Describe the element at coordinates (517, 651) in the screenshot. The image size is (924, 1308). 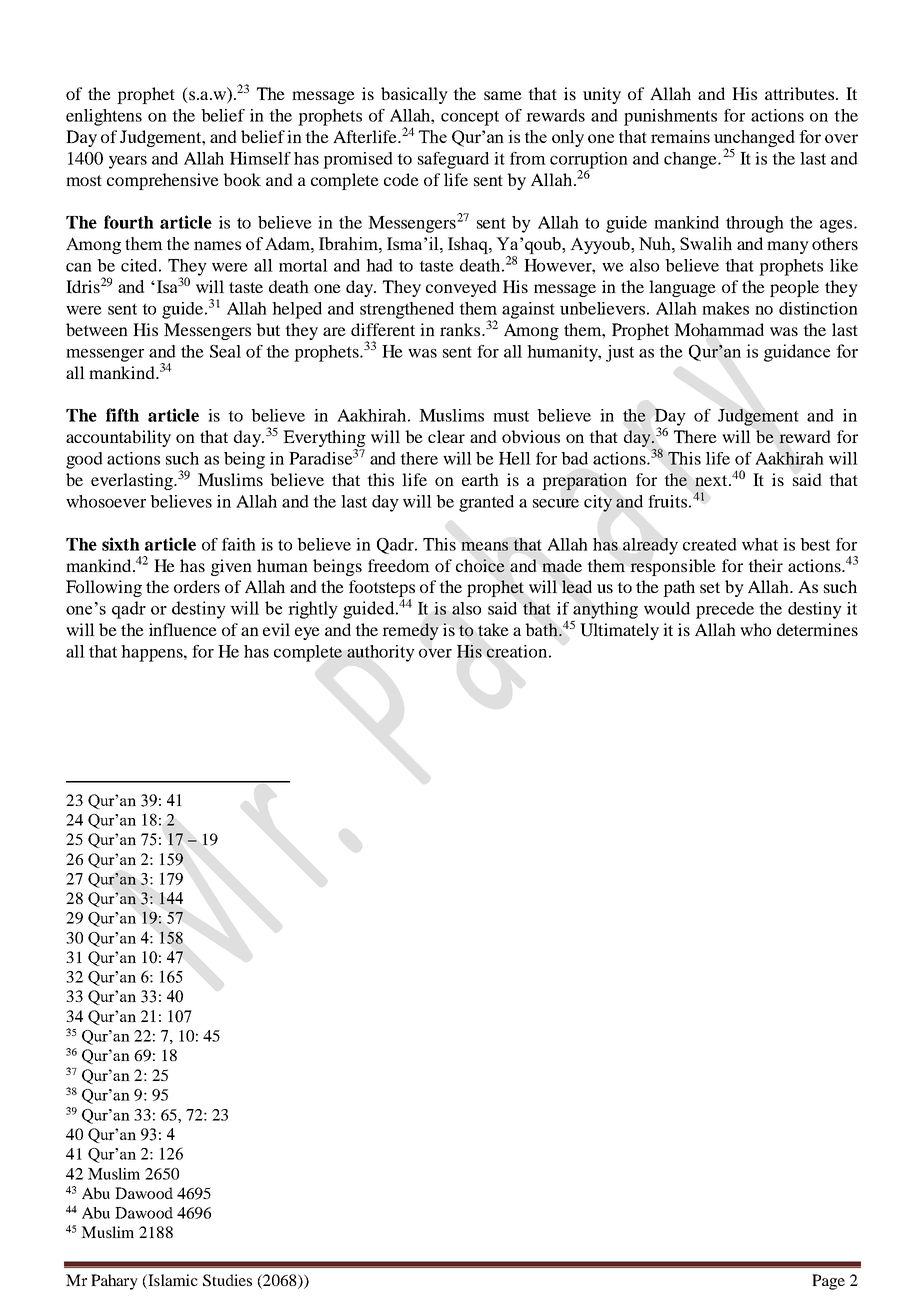
I see `creation` at that location.
